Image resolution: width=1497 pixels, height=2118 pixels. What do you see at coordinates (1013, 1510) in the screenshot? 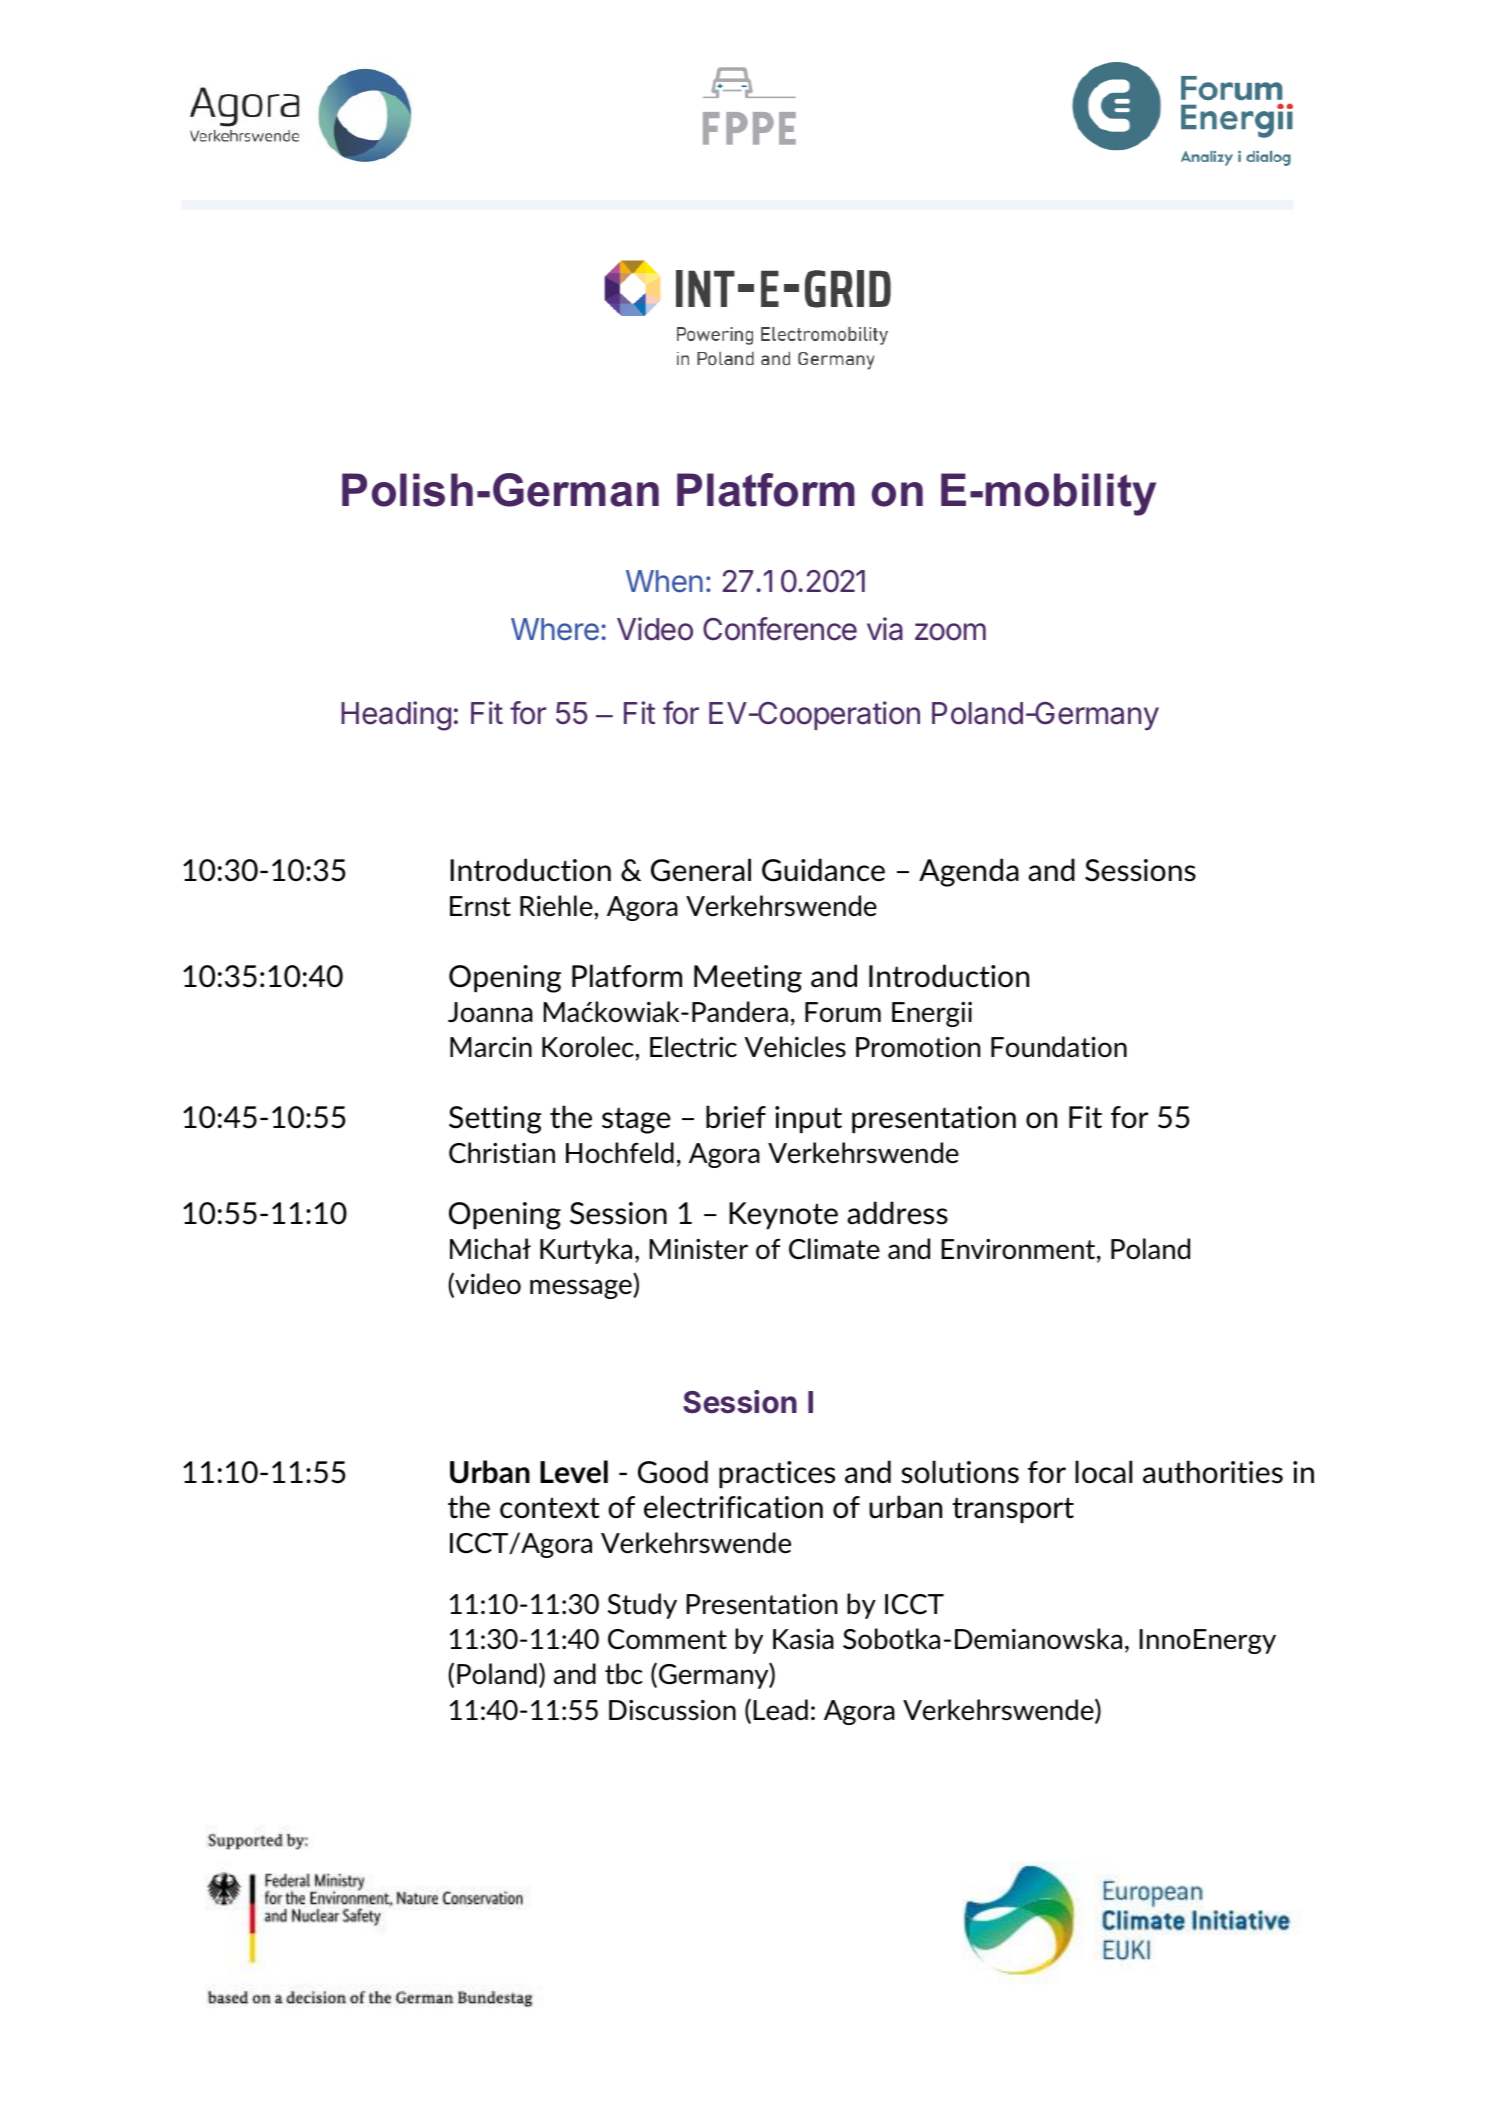
I see `transport` at bounding box center [1013, 1510].
